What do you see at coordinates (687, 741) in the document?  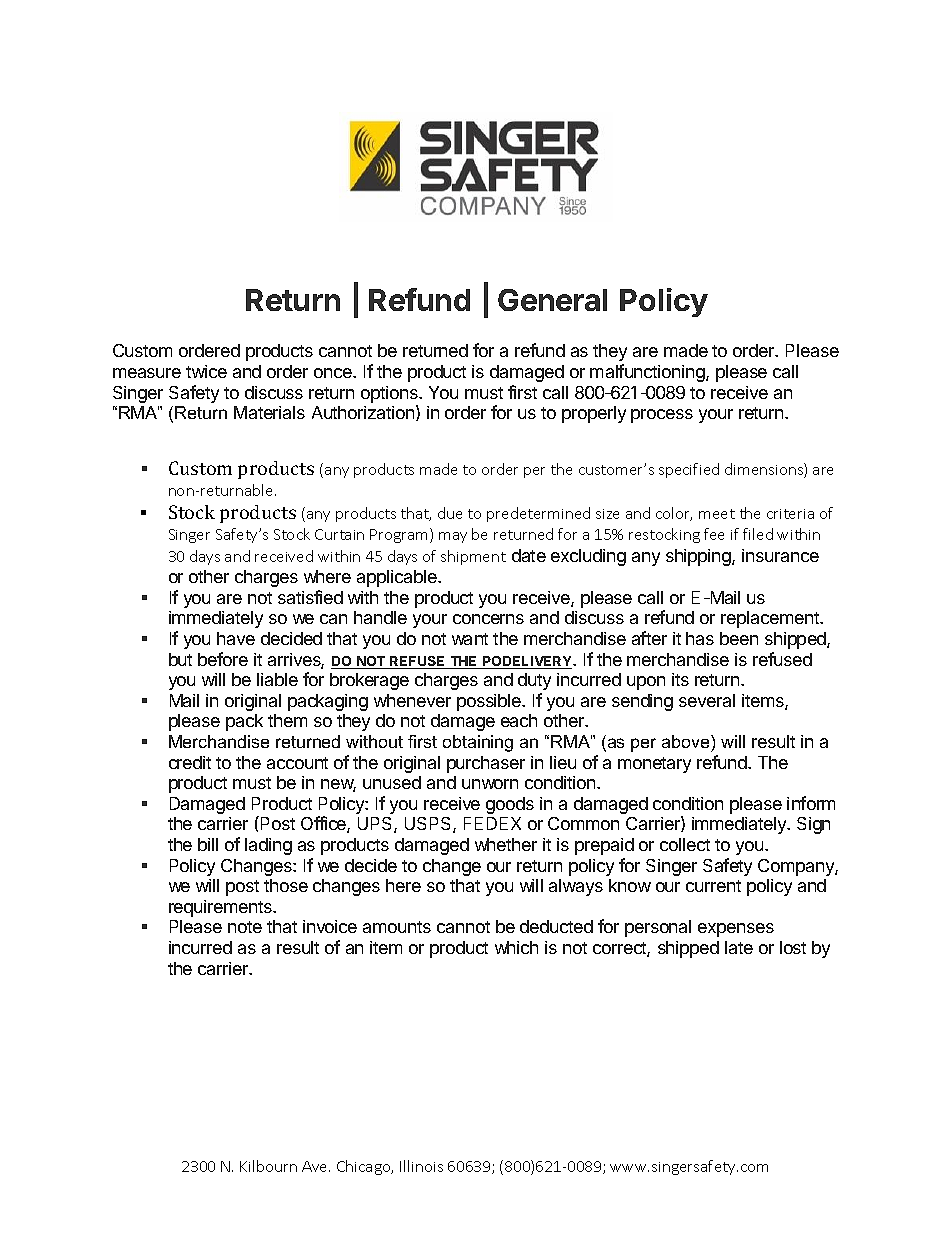 I see `above` at bounding box center [687, 741].
